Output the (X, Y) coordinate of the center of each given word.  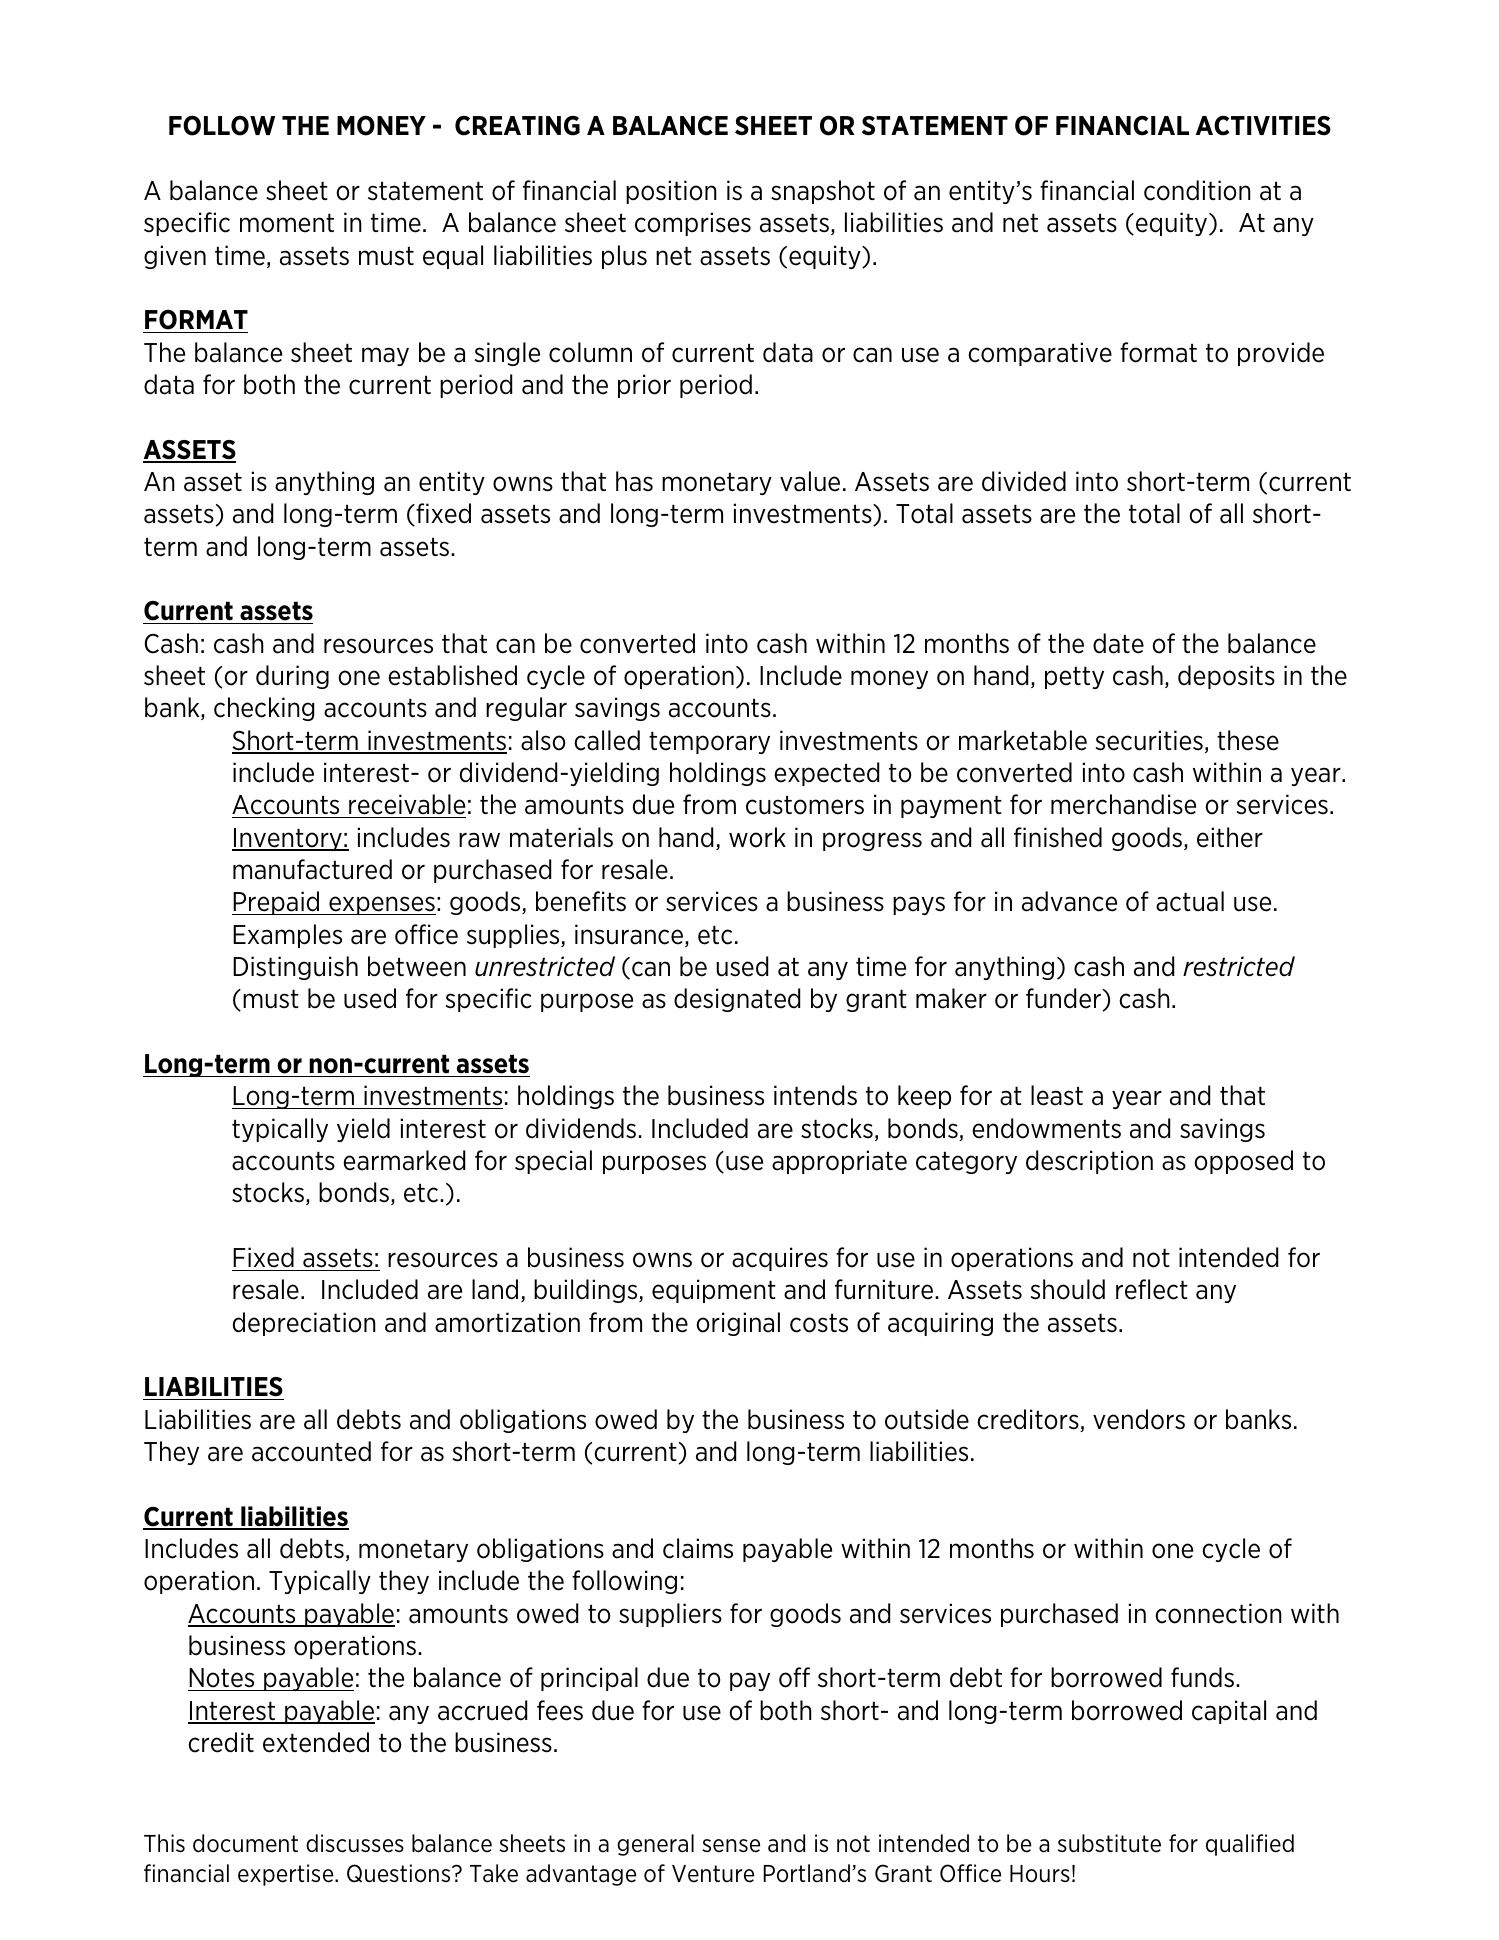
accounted (311, 1451)
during (292, 677)
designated (737, 1000)
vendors (1139, 1419)
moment (287, 223)
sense (731, 1846)
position (671, 192)
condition (1197, 190)
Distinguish (295, 968)
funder (1063, 998)
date (1118, 643)
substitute (1109, 1843)
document (245, 1843)
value (810, 481)
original (738, 1324)
